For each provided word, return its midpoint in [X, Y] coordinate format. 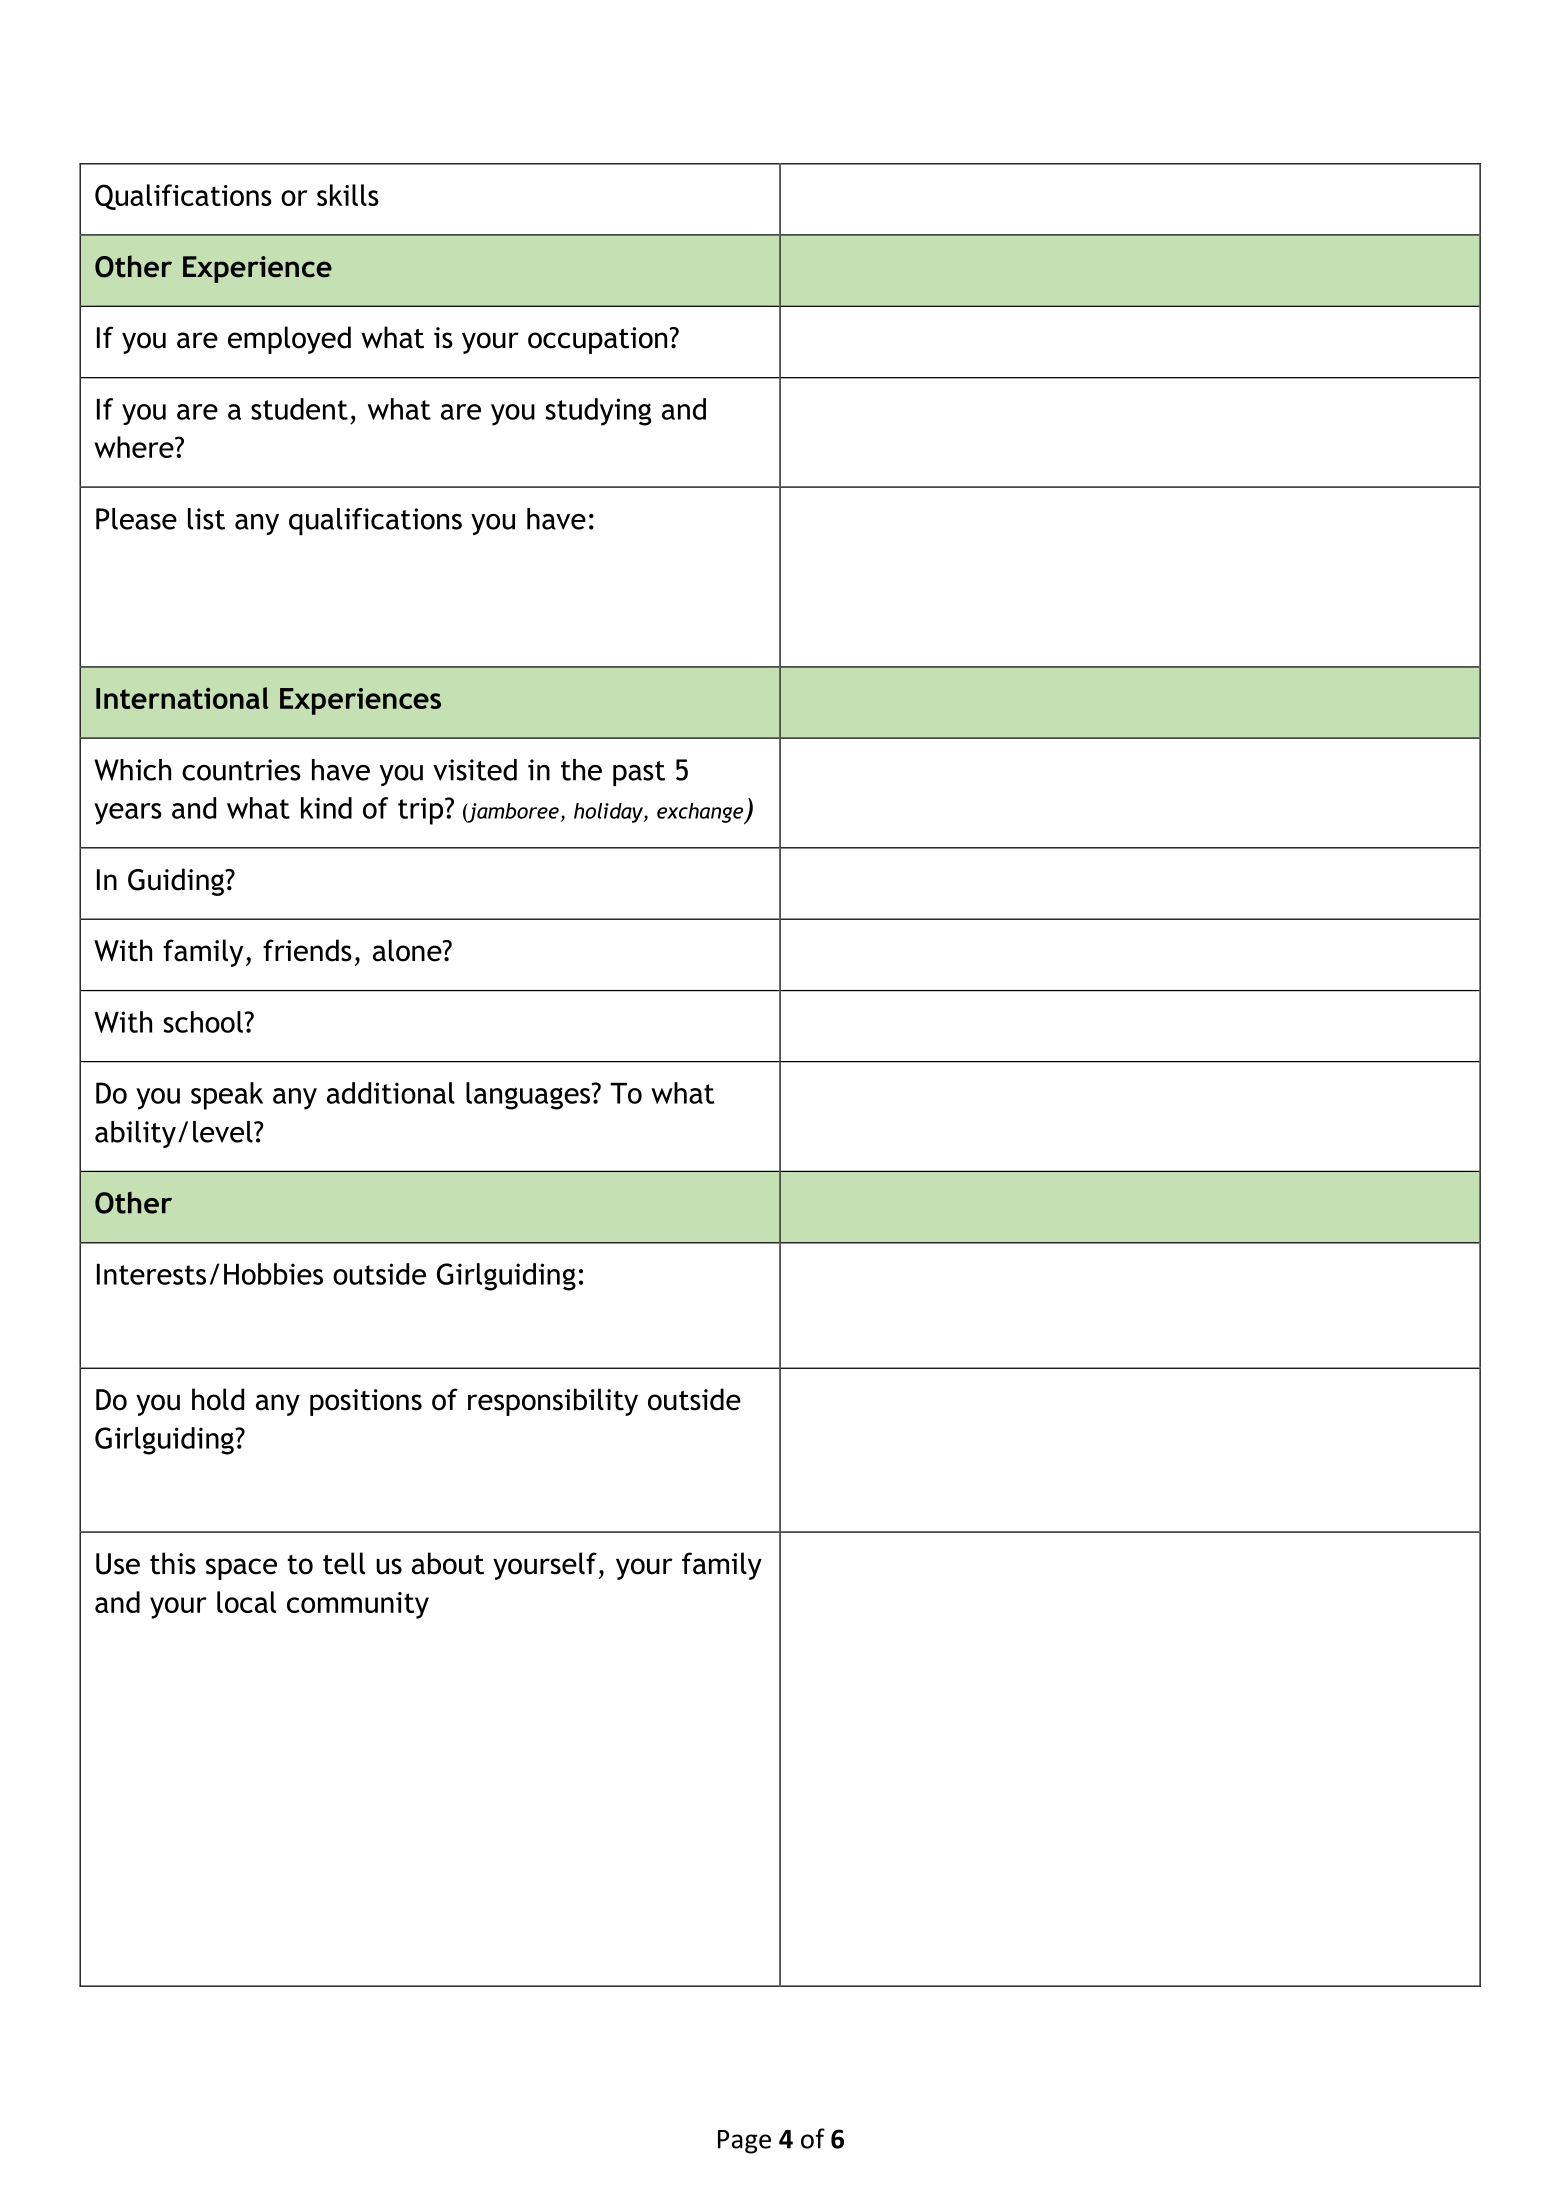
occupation [599, 340]
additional [391, 1093]
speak [227, 1096]
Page [744, 2142]
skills [348, 195]
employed [289, 340]
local [246, 1602]
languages [529, 1096]
